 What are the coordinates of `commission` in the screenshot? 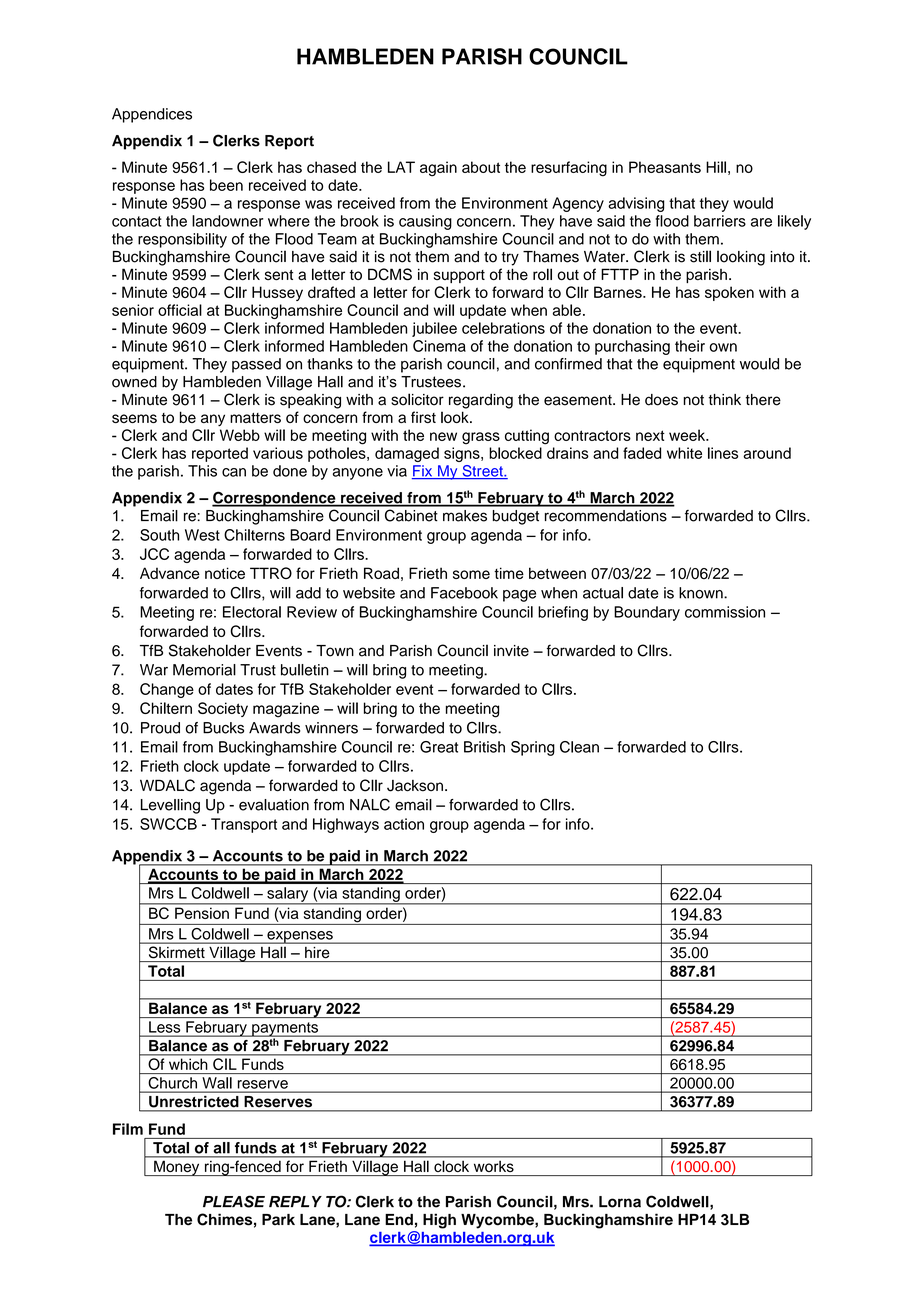 It's located at (725, 612).
